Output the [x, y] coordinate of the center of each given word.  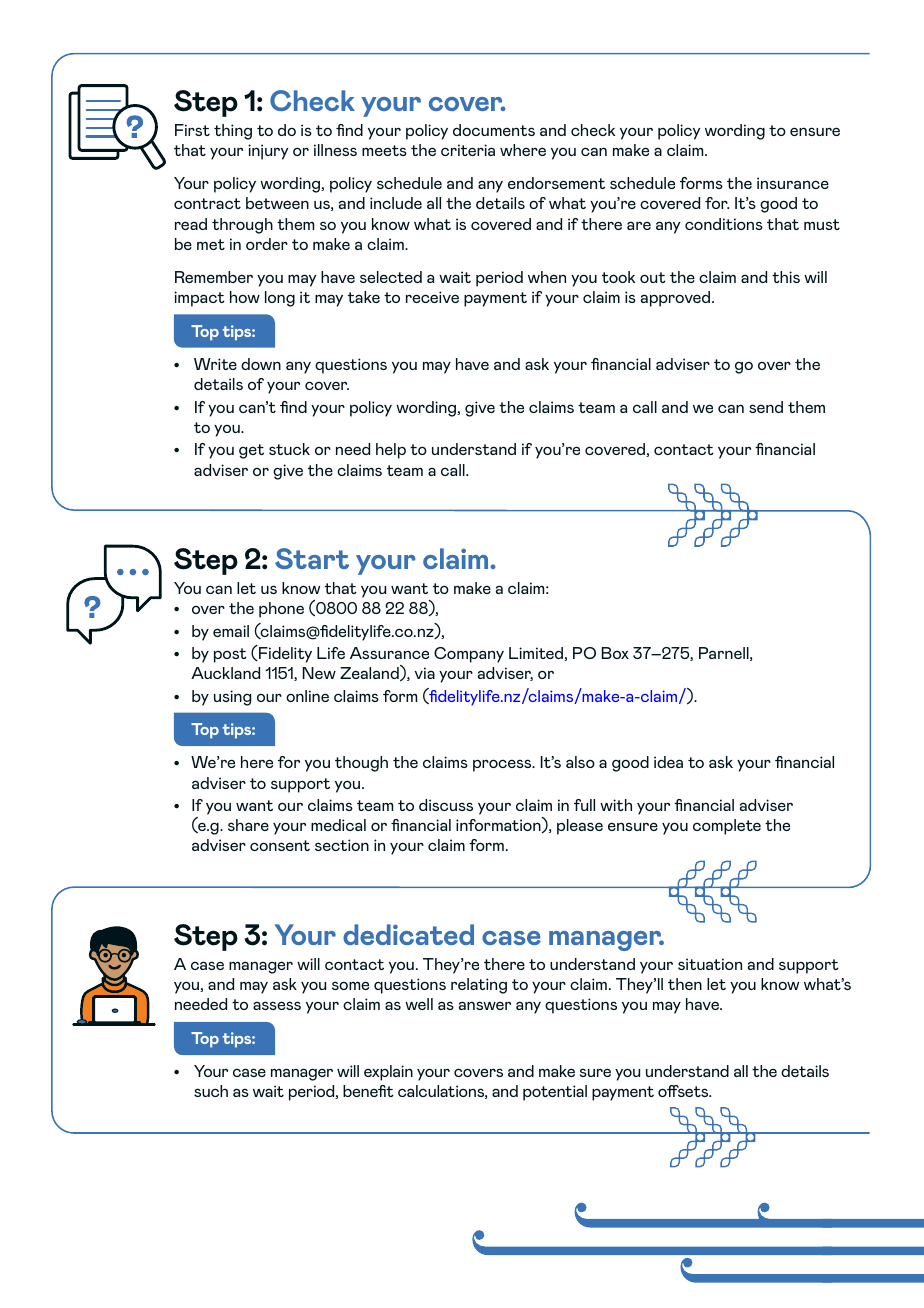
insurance [793, 183]
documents [494, 130]
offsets [684, 1091]
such [211, 1091]
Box [615, 653]
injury [268, 152]
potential [555, 1093]
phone [281, 610]
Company [469, 655]
